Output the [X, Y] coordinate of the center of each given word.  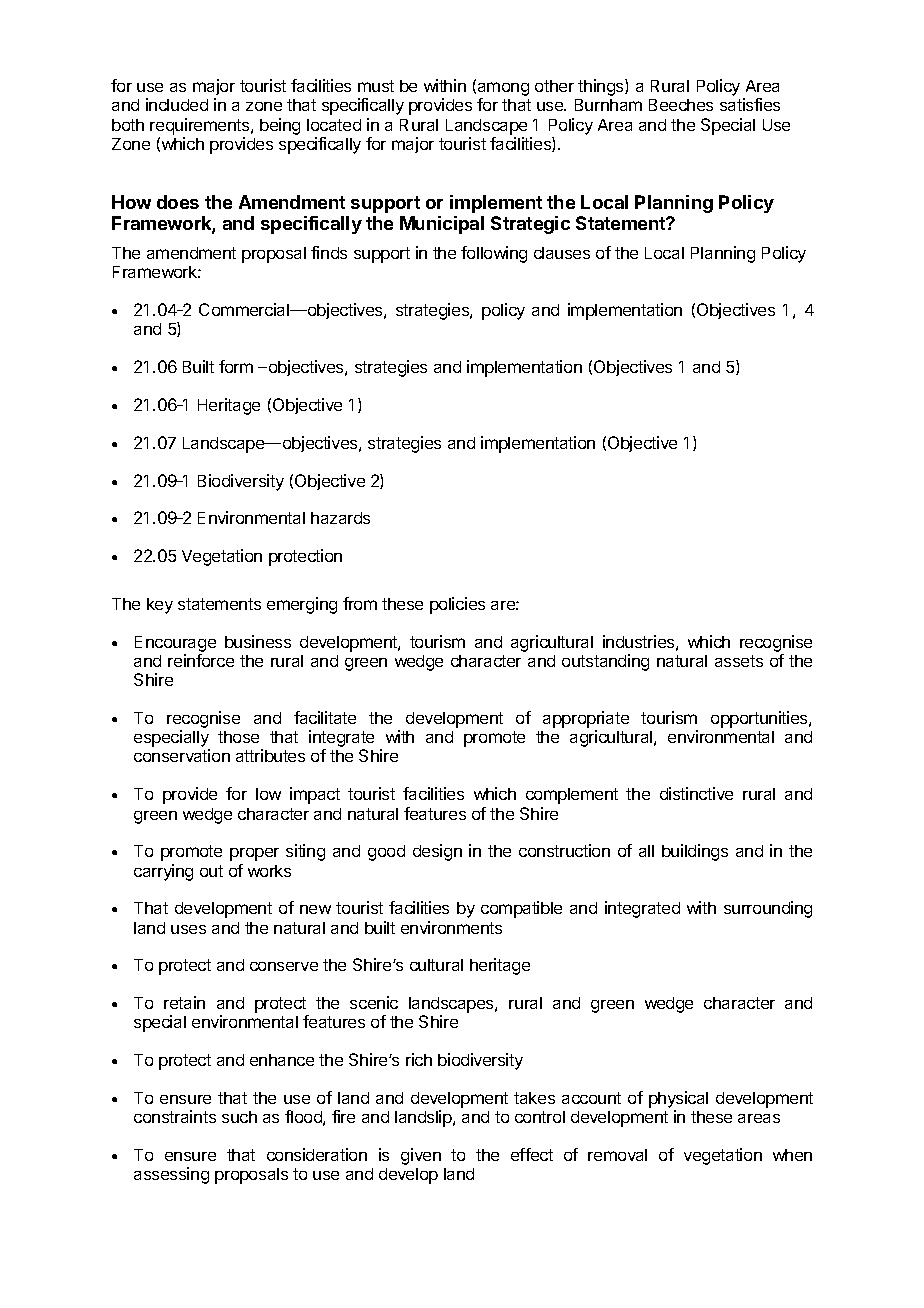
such [239, 1117]
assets [739, 661]
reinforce [201, 660]
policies [457, 605]
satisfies [750, 104]
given [421, 1156]
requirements [201, 126]
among [503, 90]
